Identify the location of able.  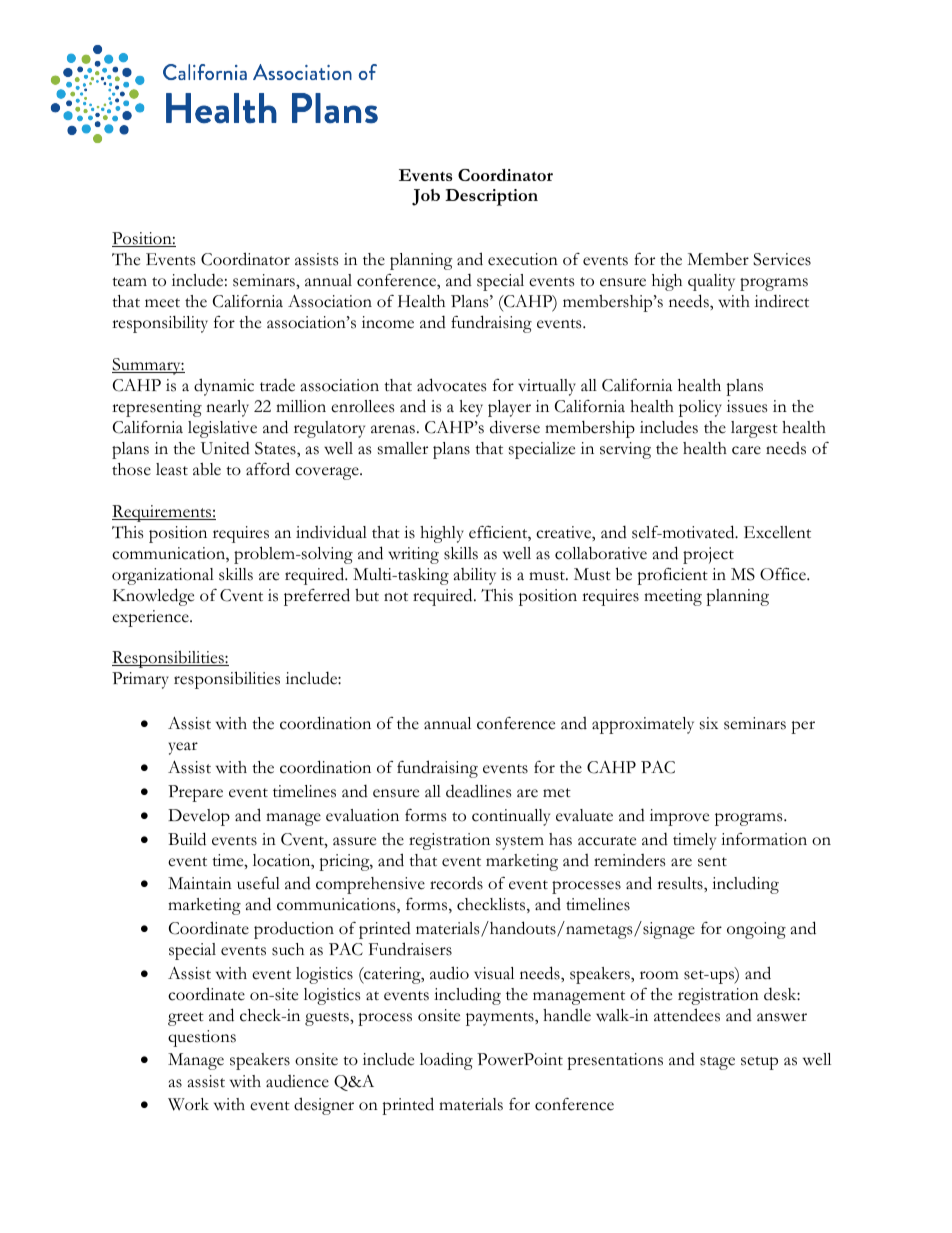
(207, 469).
